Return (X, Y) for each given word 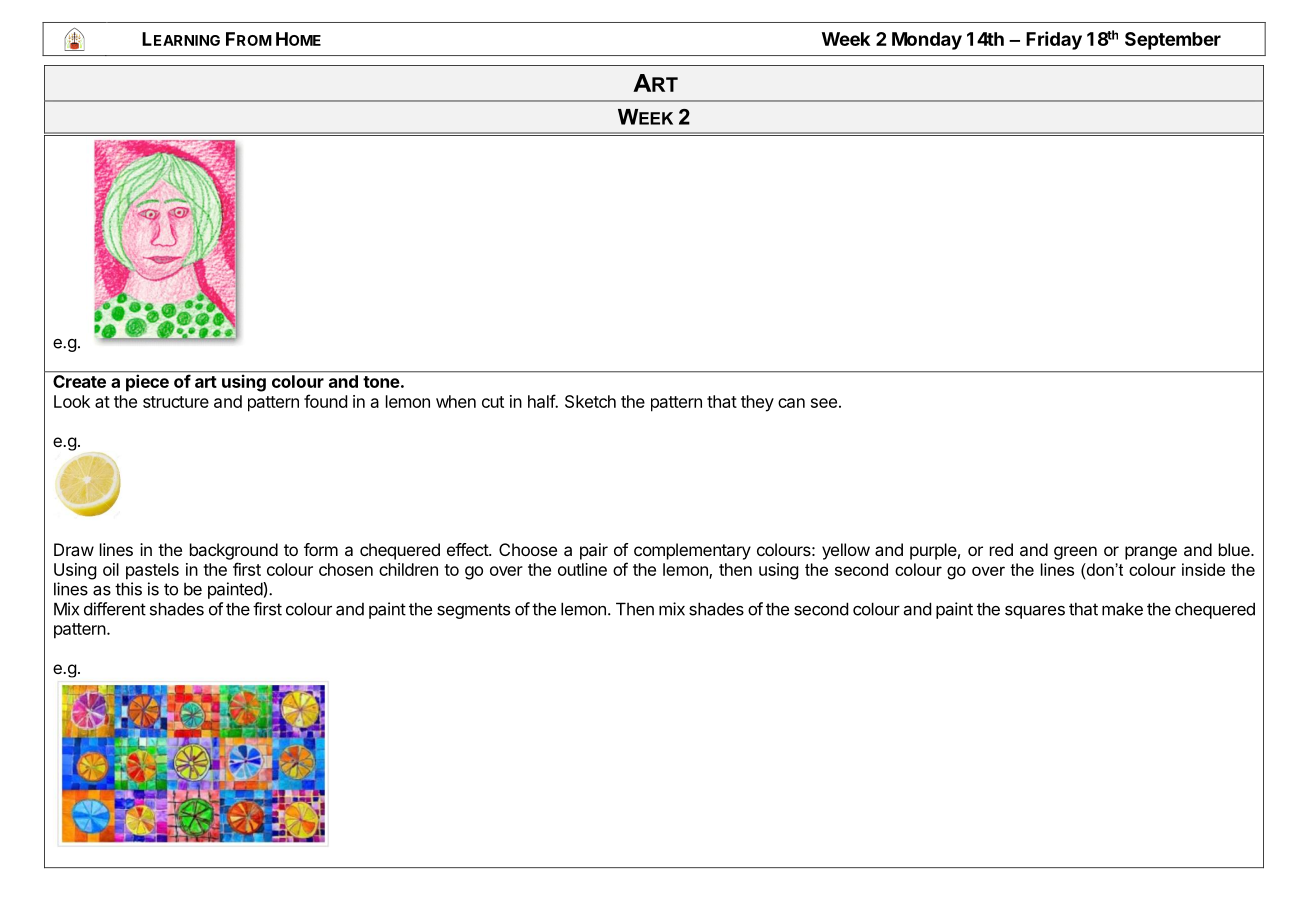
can (791, 403)
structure (176, 402)
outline (582, 569)
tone (381, 382)
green (1075, 553)
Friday (1054, 40)
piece (147, 383)
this (128, 589)
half (542, 401)
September (1173, 41)
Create (79, 381)
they (757, 403)
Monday (927, 41)
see (824, 403)
